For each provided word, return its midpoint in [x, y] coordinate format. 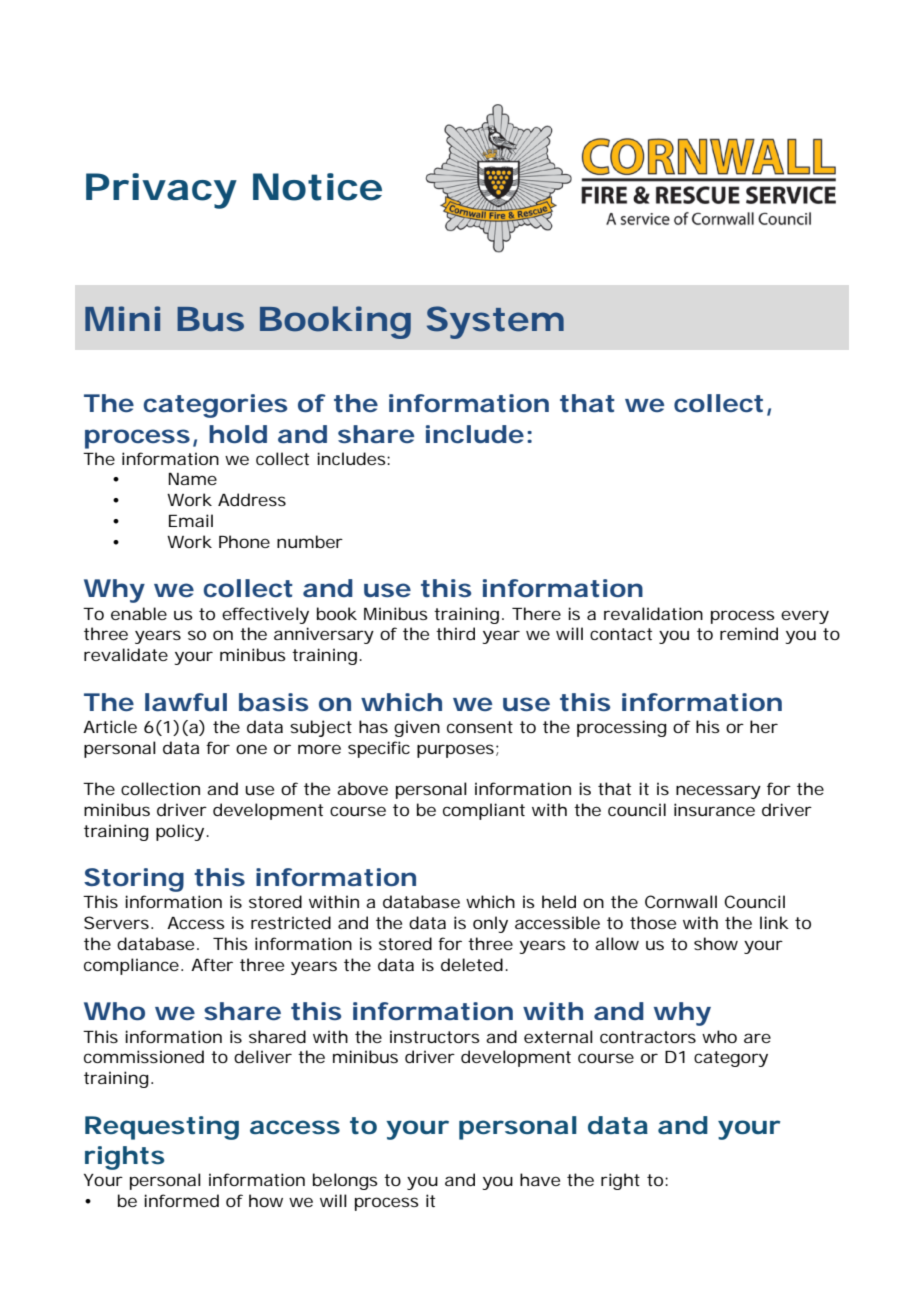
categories [215, 406]
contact [621, 634]
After [212, 964]
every [805, 617]
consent [480, 727]
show [716, 943]
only [490, 924]
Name [192, 479]
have [540, 1179]
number [310, 541]
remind [749, 633]
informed [181, 1200]
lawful [186, 702]
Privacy [161, 191]
